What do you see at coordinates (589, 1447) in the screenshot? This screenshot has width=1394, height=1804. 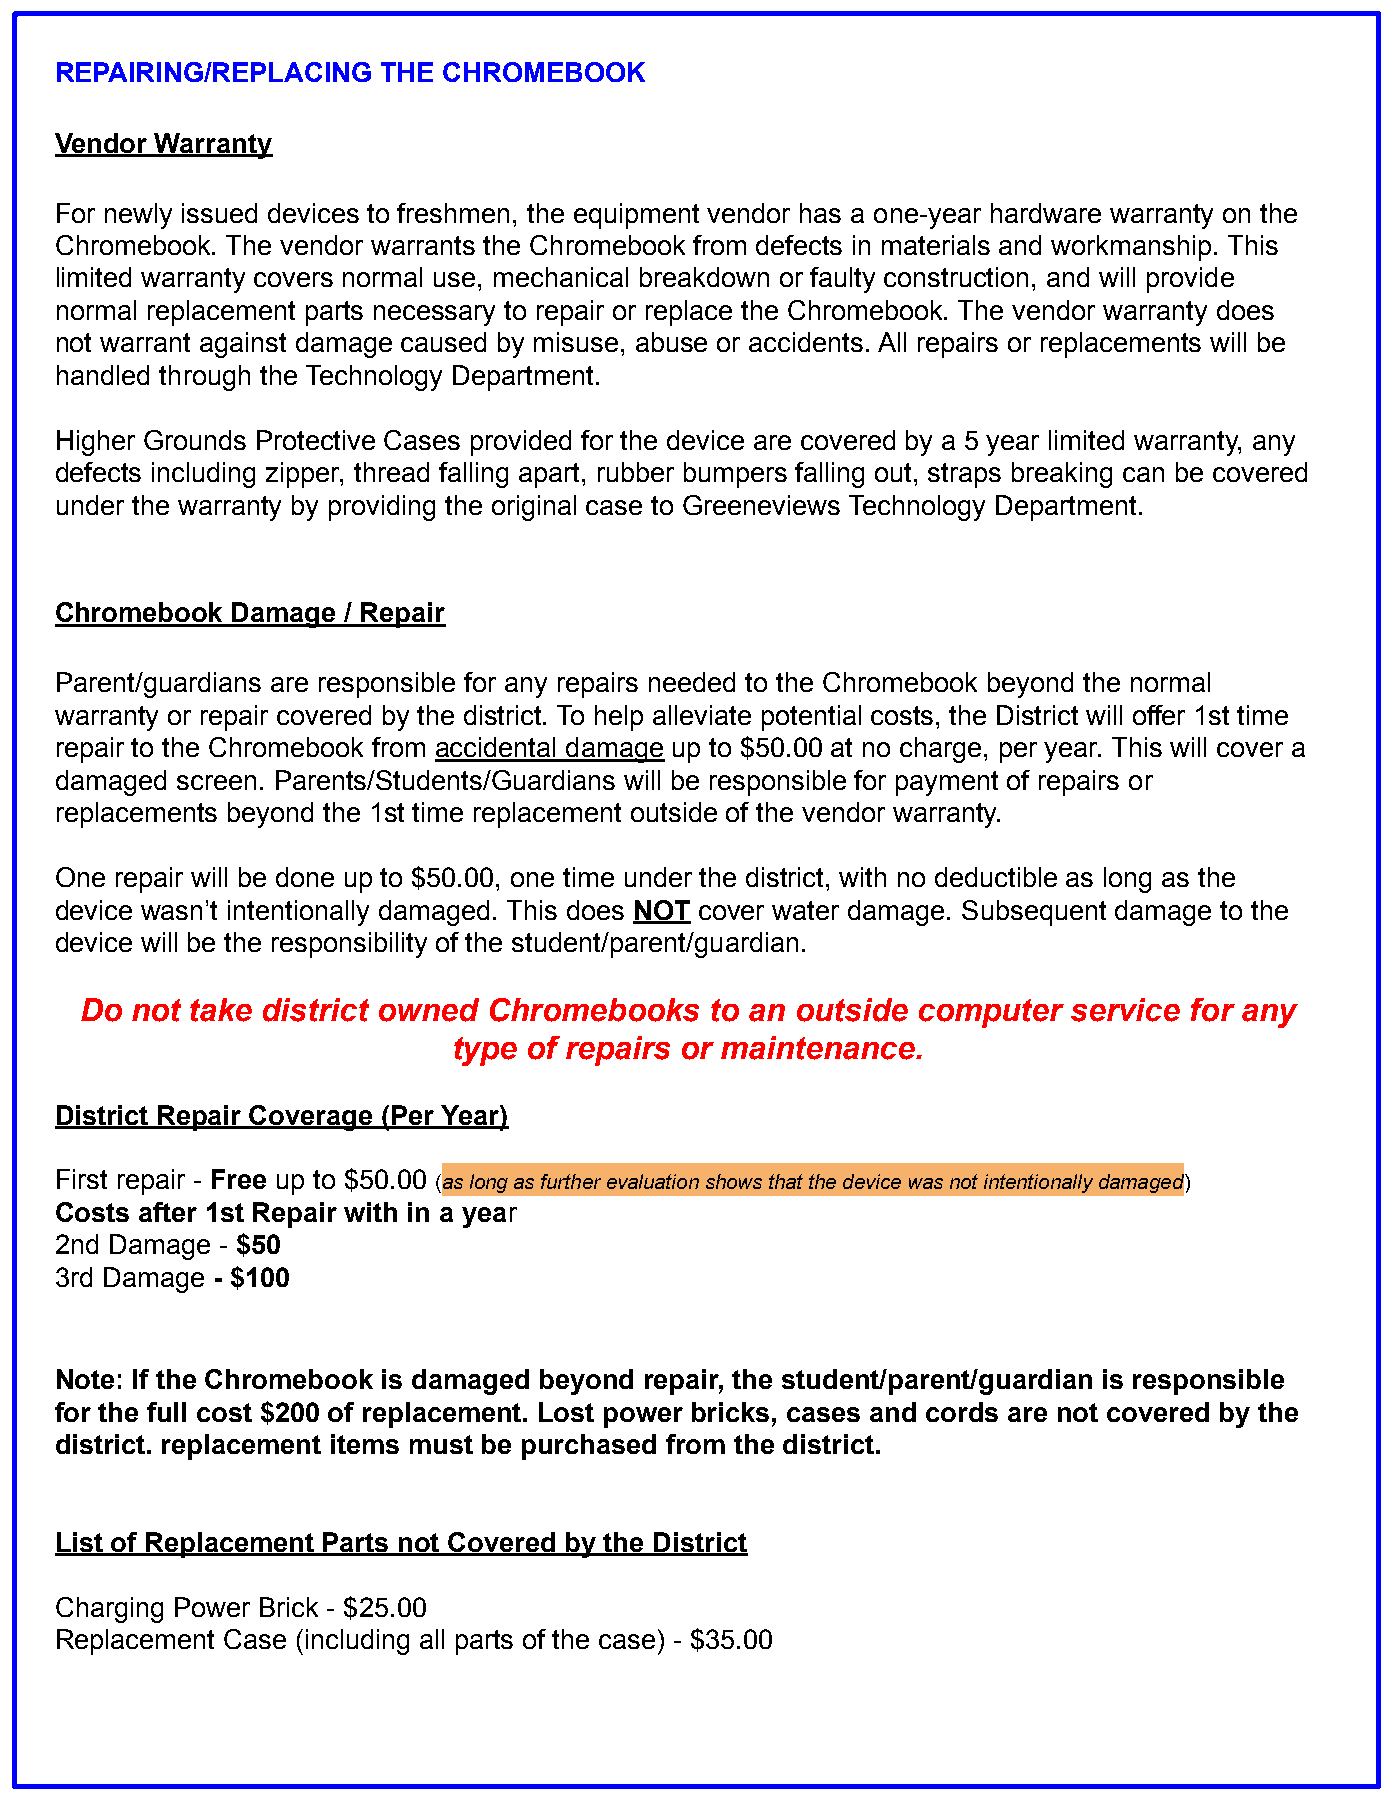 I see `purchased` at bounding box center [589, 1447].
